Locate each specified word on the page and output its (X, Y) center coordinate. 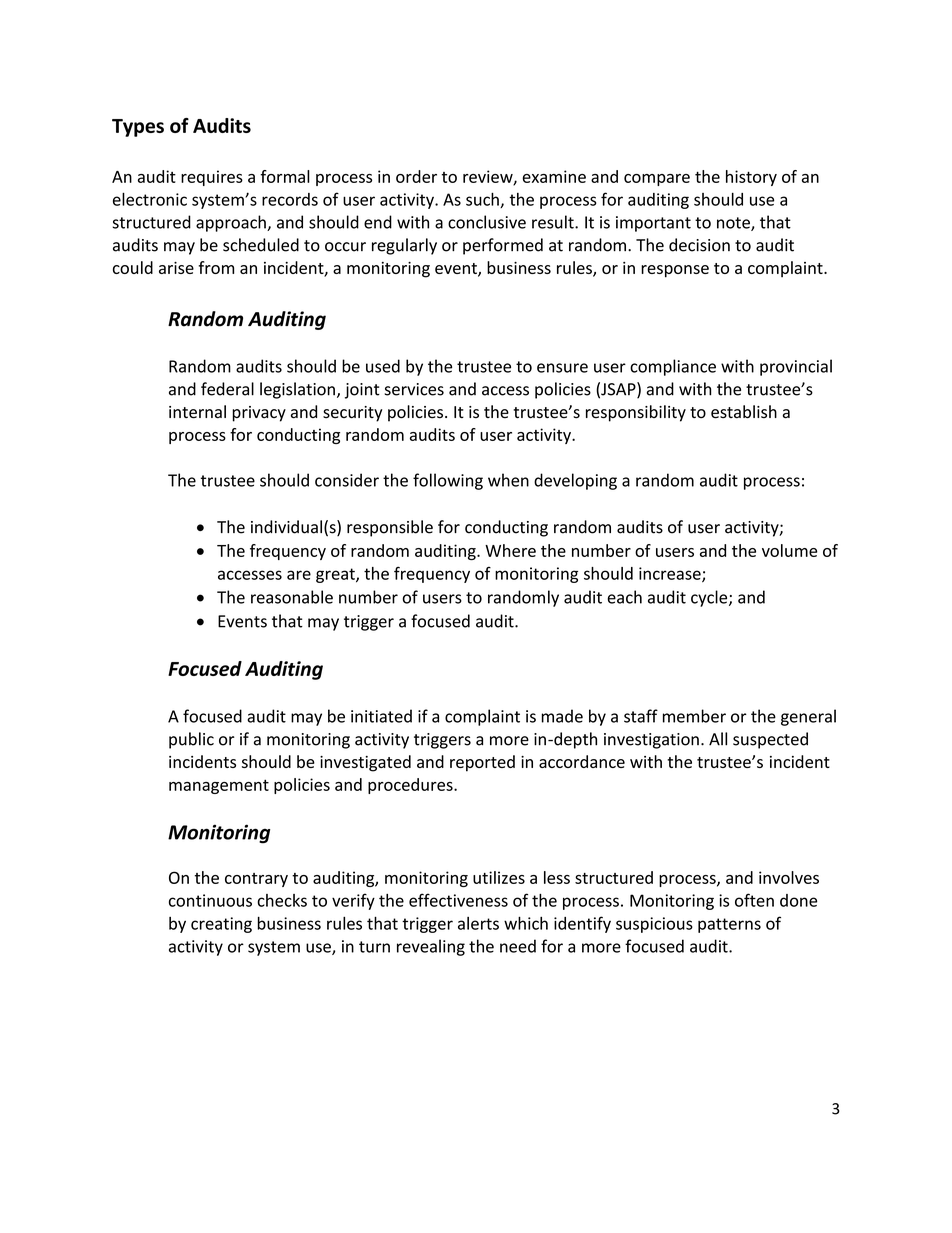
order (416, 176)
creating (221, 925)
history (751, 178)
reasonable (292, 597)
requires (212, 178)
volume (789, 550)
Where (510, 550)
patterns (729, 925)
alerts (478, 923)
